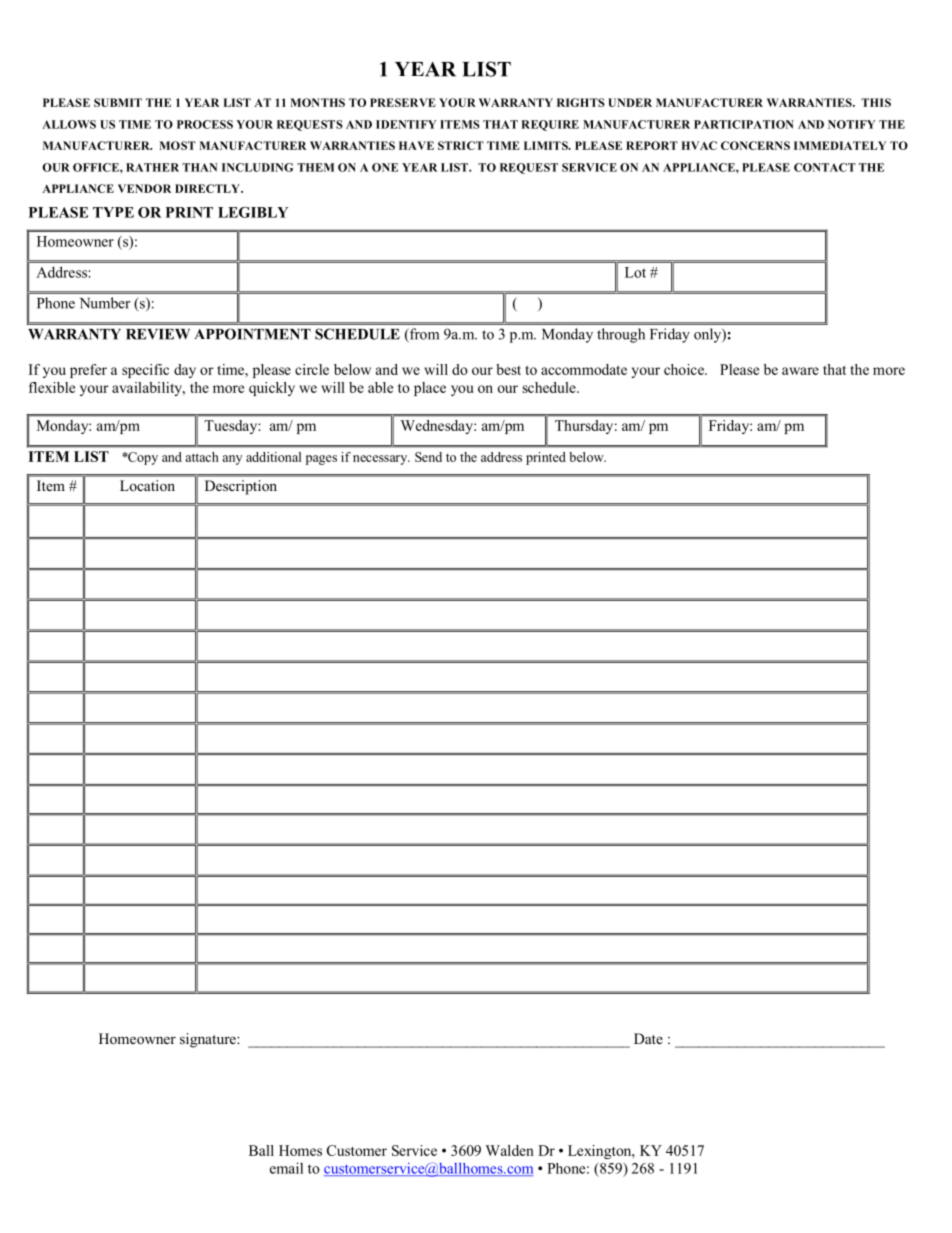 The height and width of the screenshot is (1233, 952). Describe the element at coordinates (800, 371) in the screenshot. I see `aware` at that location.
